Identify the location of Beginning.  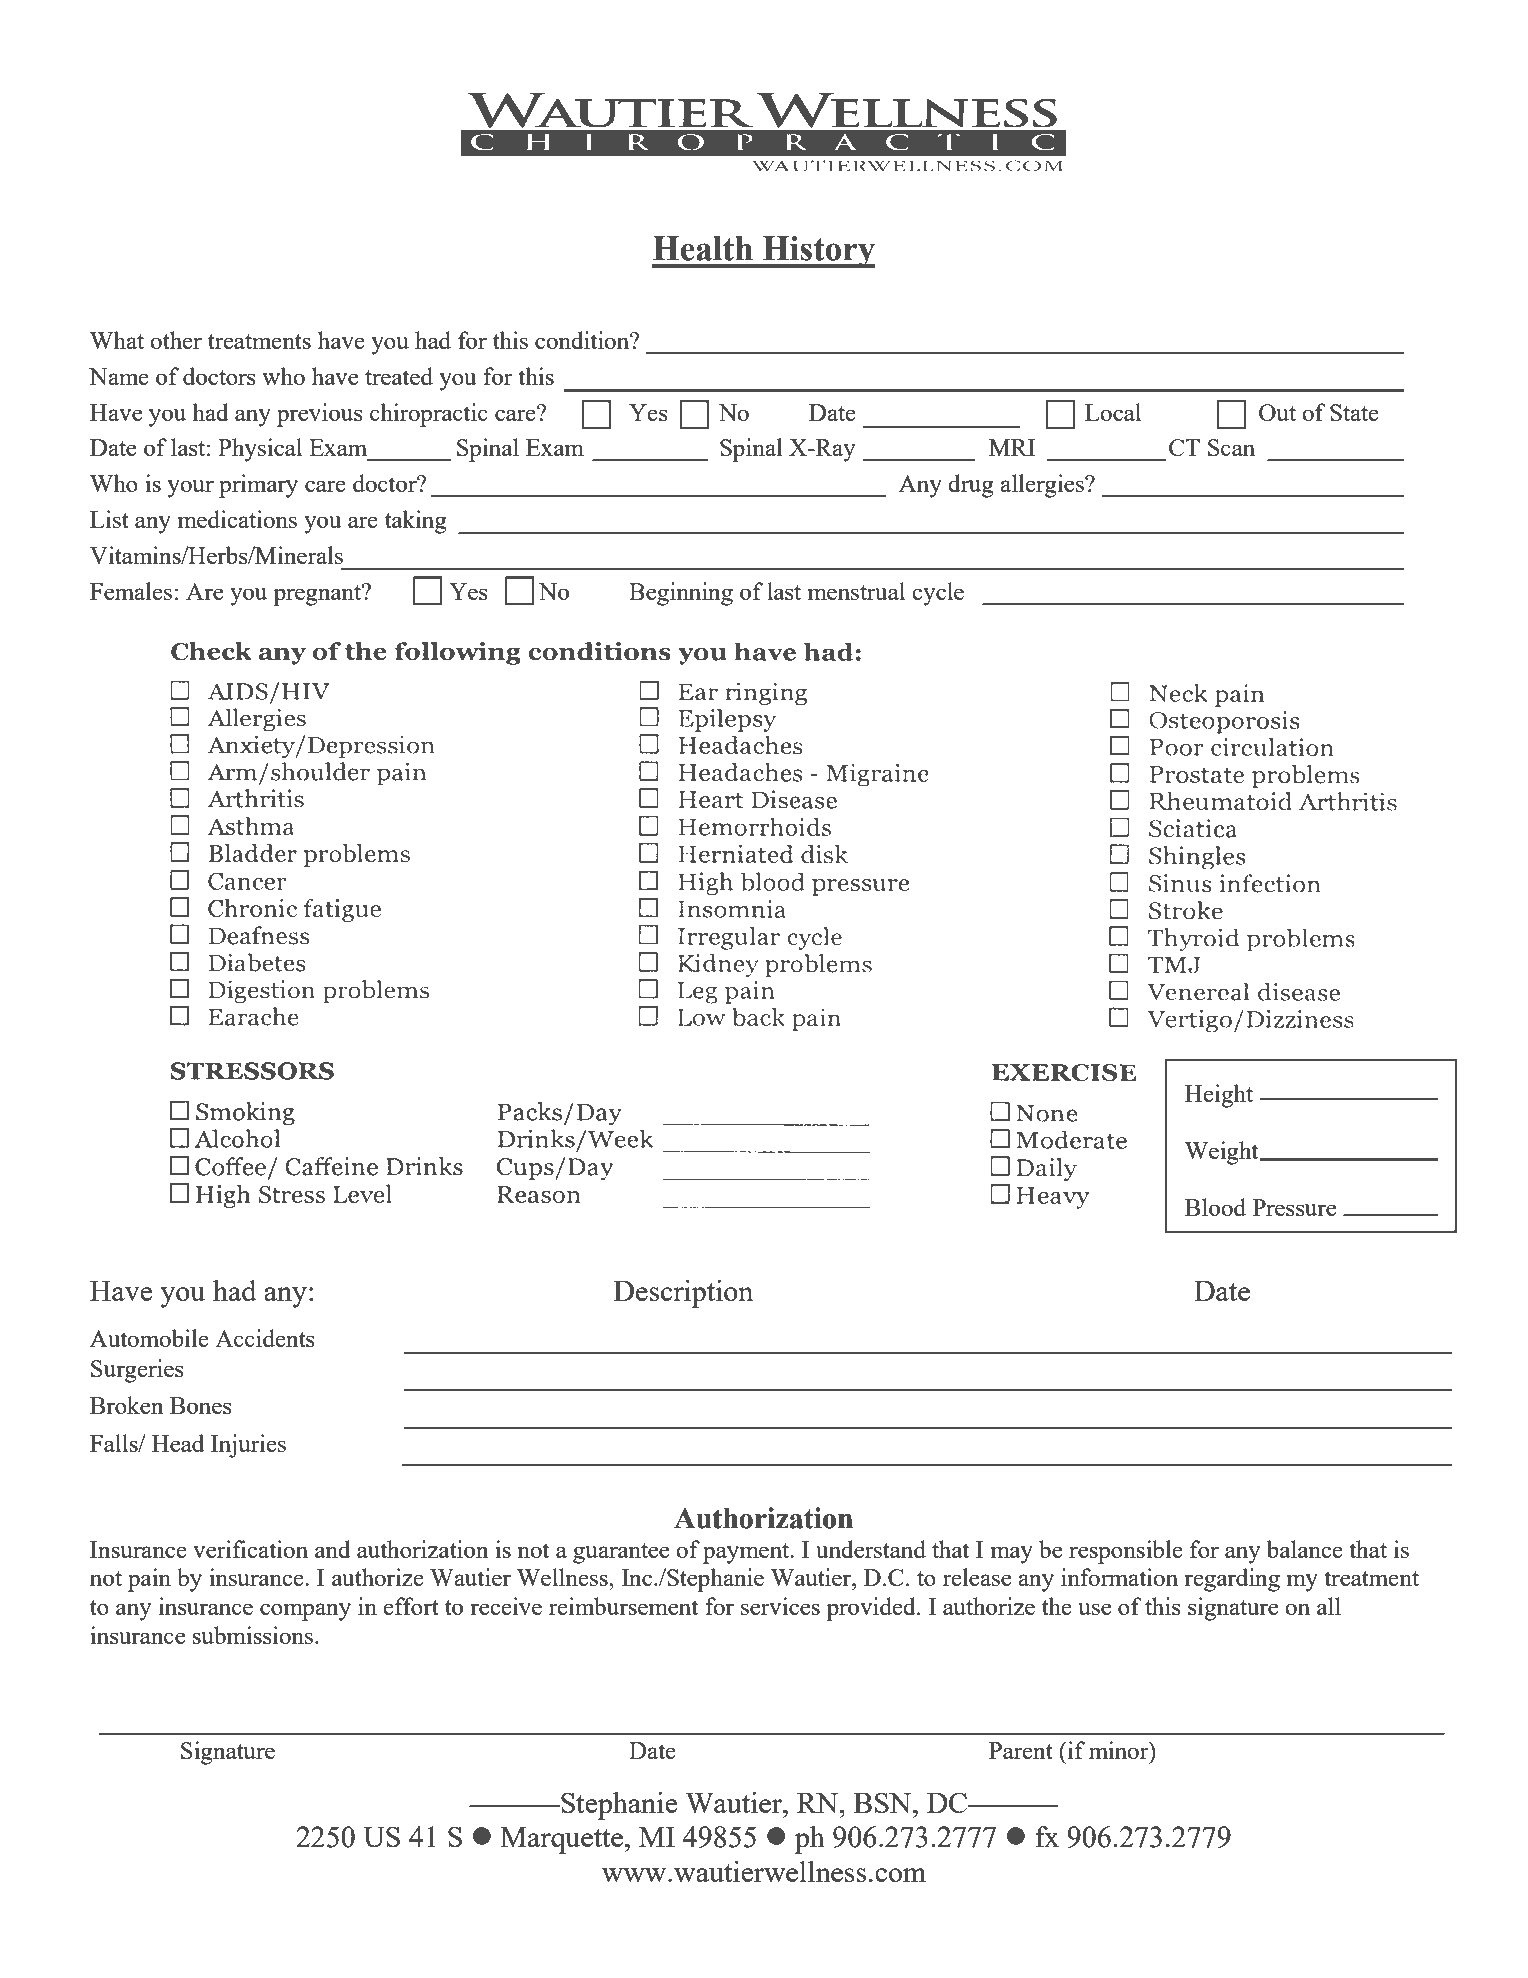
(681, 594).
